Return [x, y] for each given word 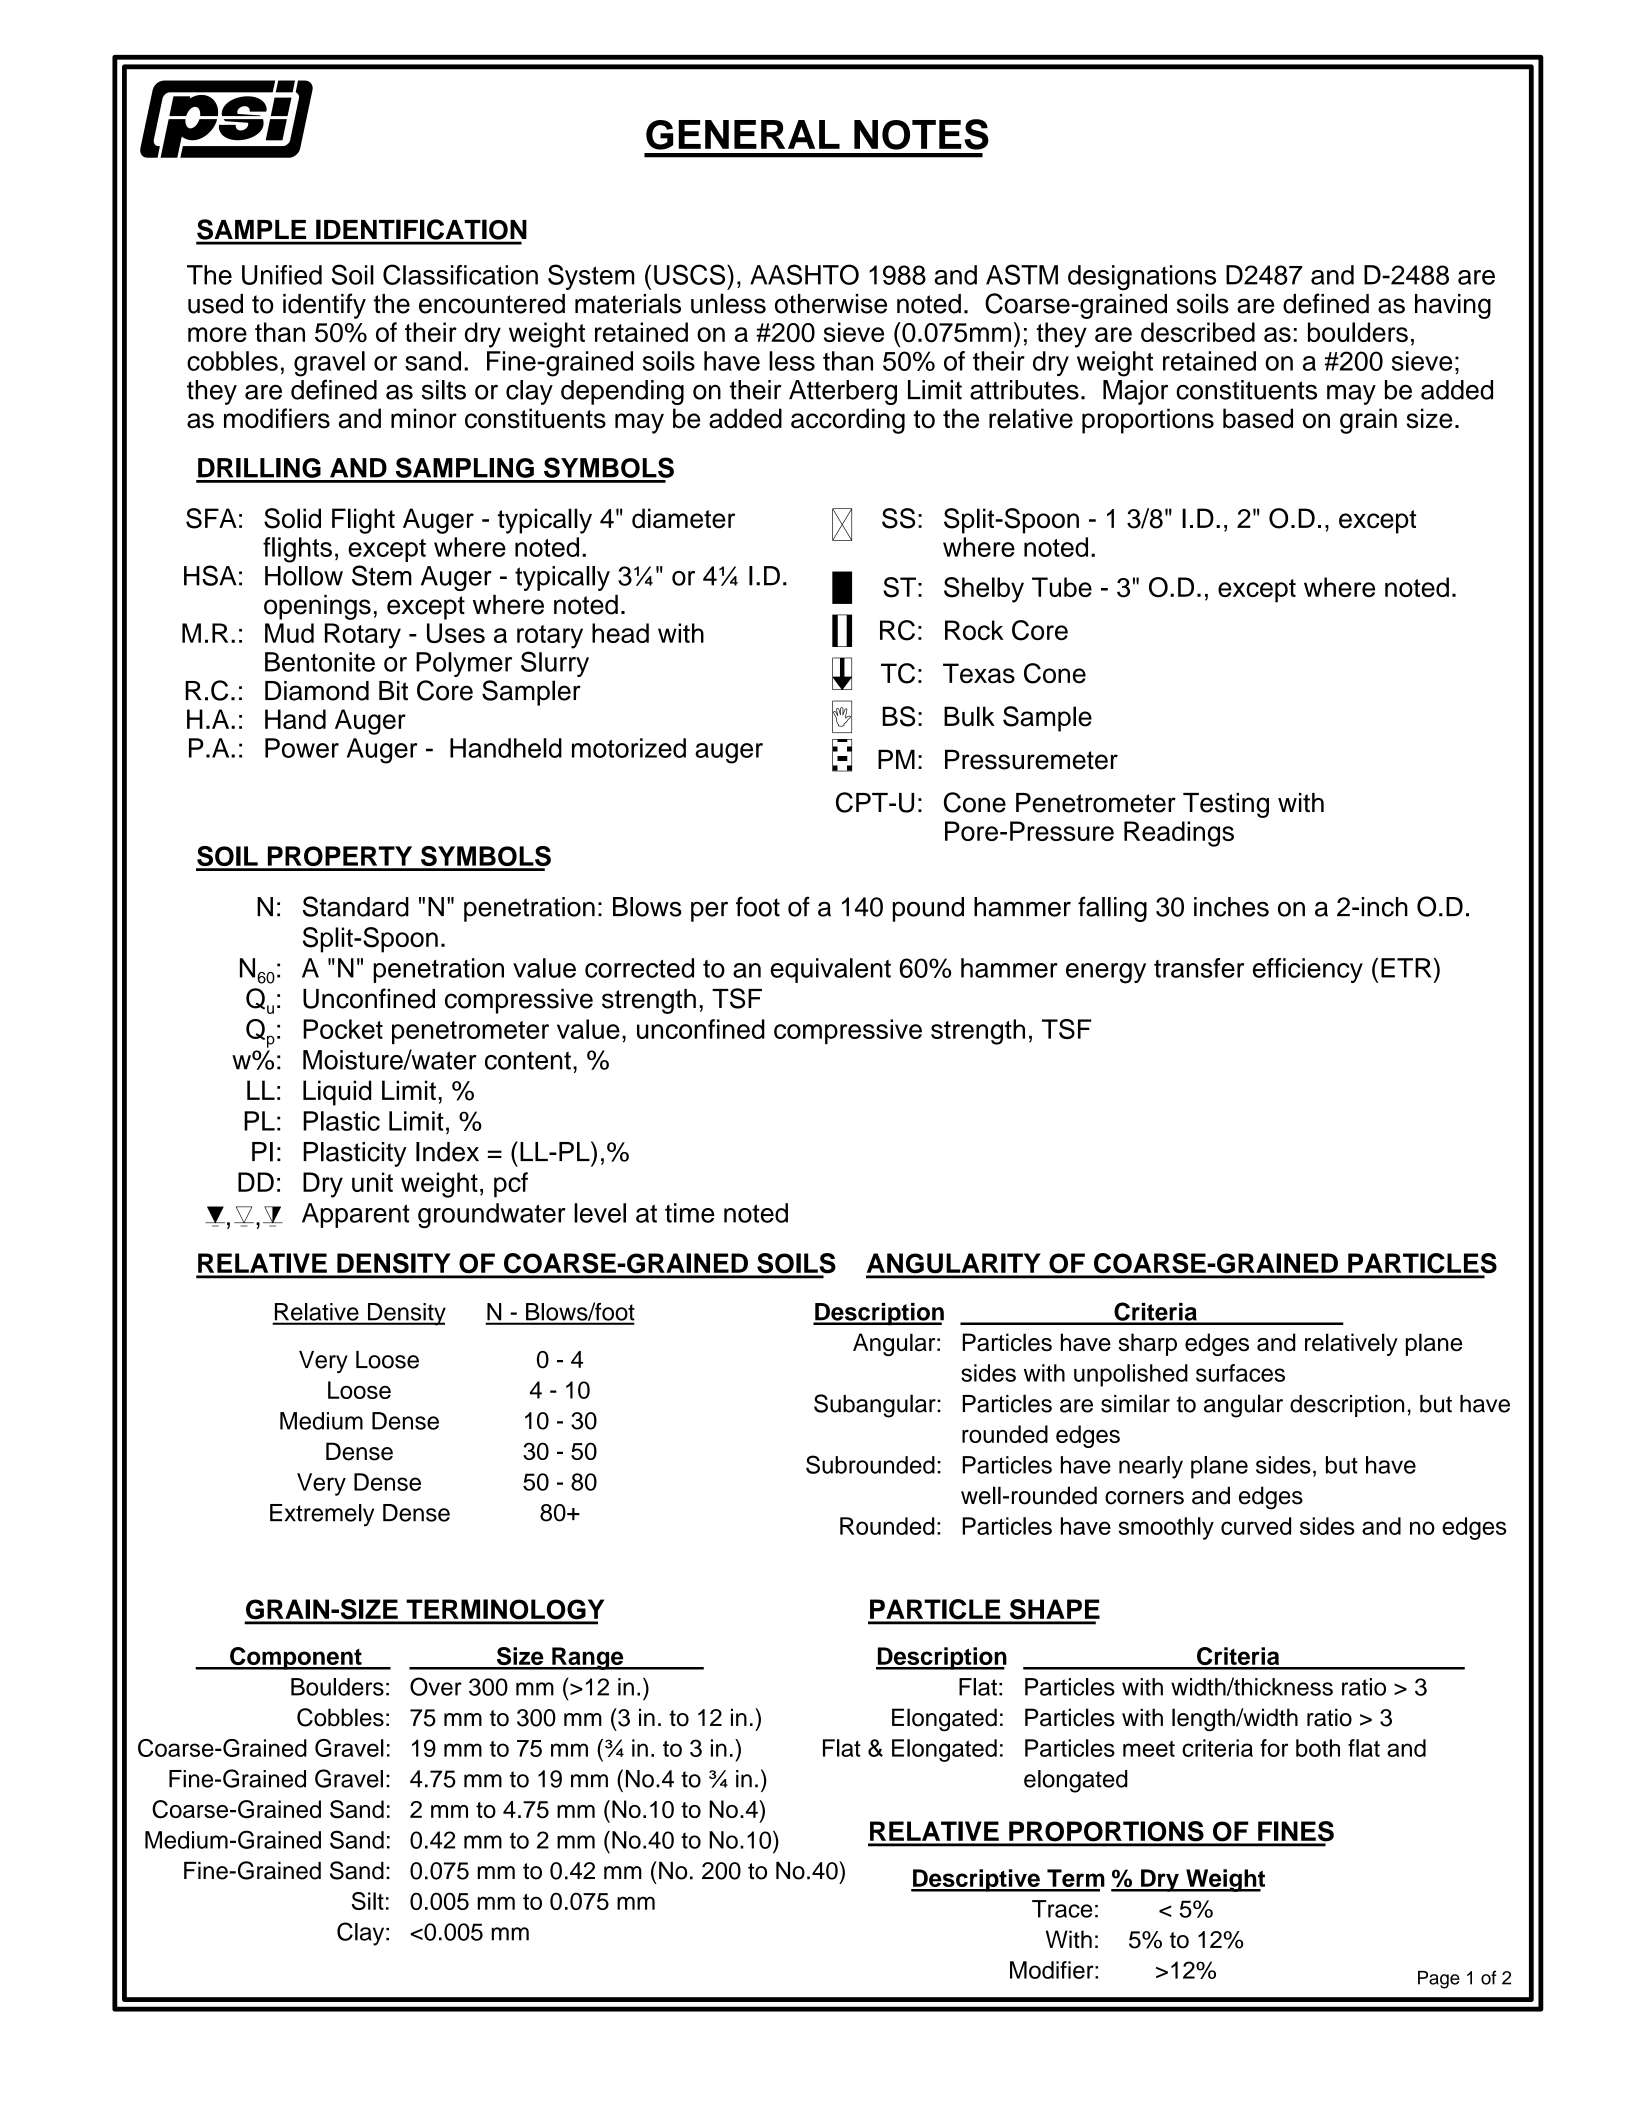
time [689, 1213]
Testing [1226, 805]
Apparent [356, 1215]
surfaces [1240, 1373]
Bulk [969, 716]
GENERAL [743, 135]
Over [436, 1686]
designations [1142, 278]
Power [302, 748]
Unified [282, 275]
